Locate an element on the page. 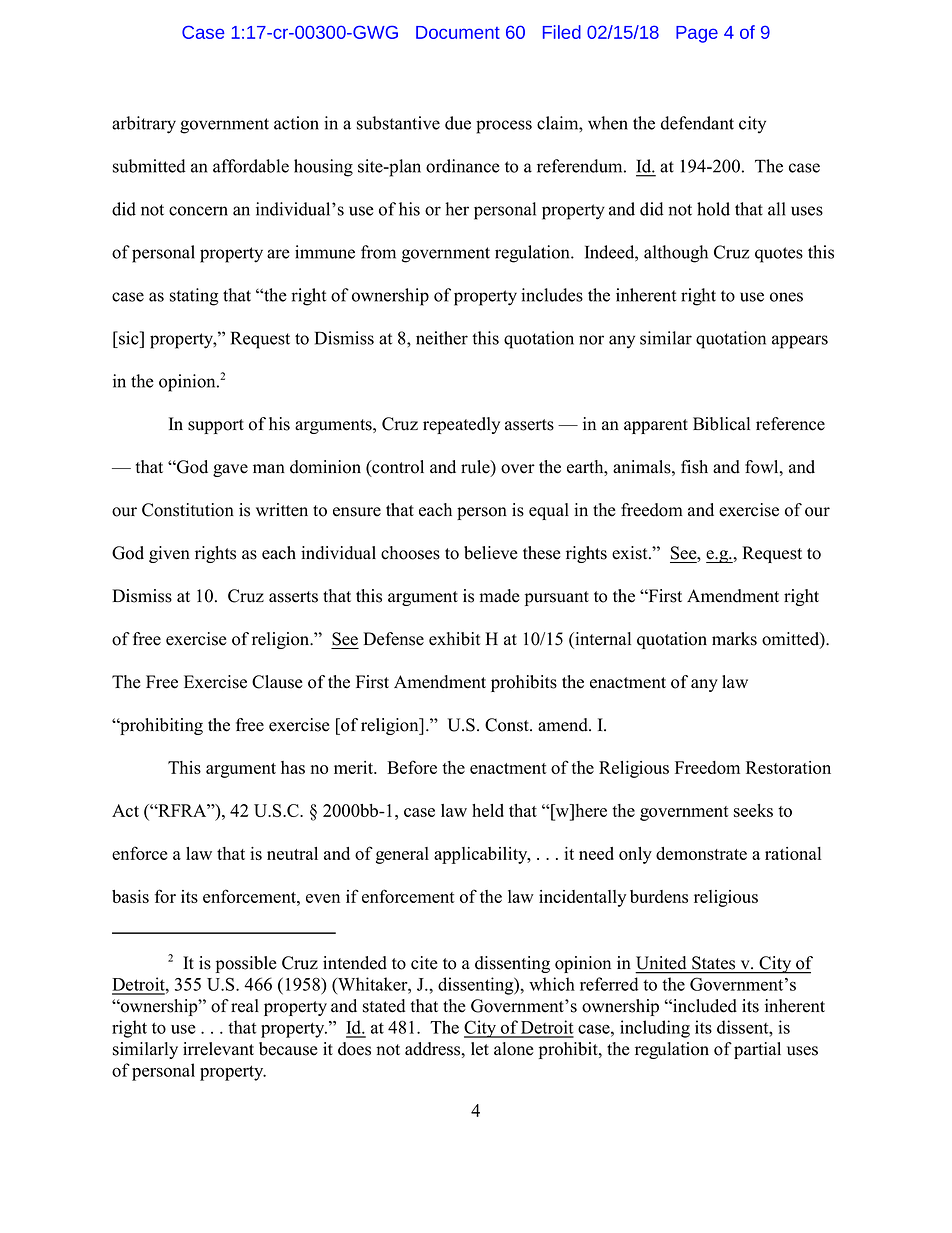  let is located at coordinates (480, 1049).
